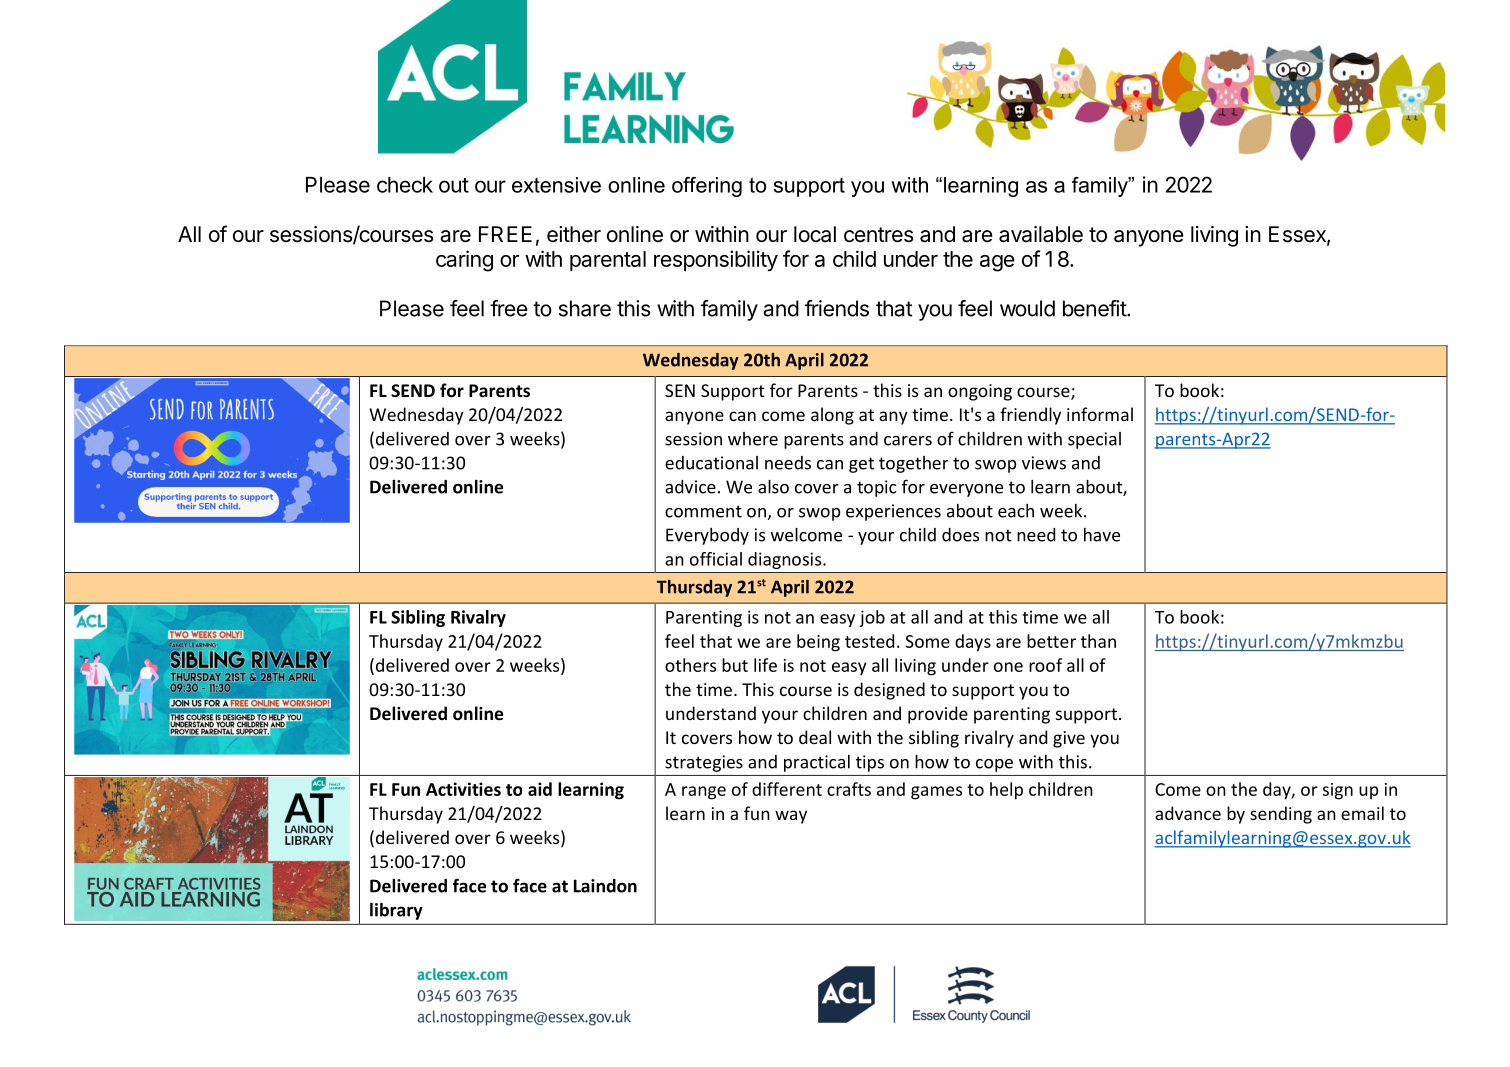 Image resolution: width=1510 pixels, height=1067 pixels. I want to click on does, so click(960, 535).
